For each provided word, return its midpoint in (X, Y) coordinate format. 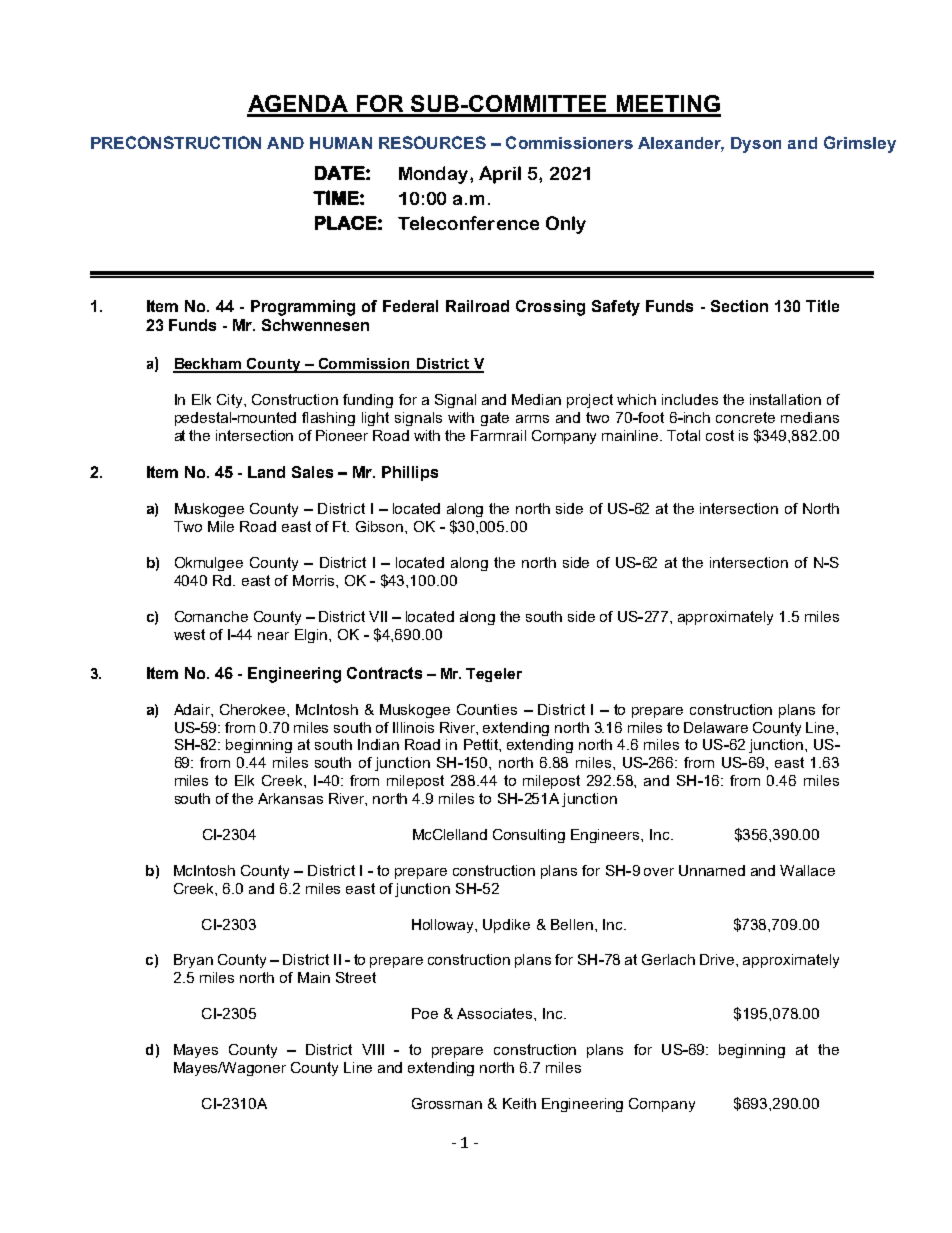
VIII (373, 1049)
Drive (718, 959)
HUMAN (341, 143)
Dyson (756, 145)
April (500, 175)
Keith (519, 1103)
